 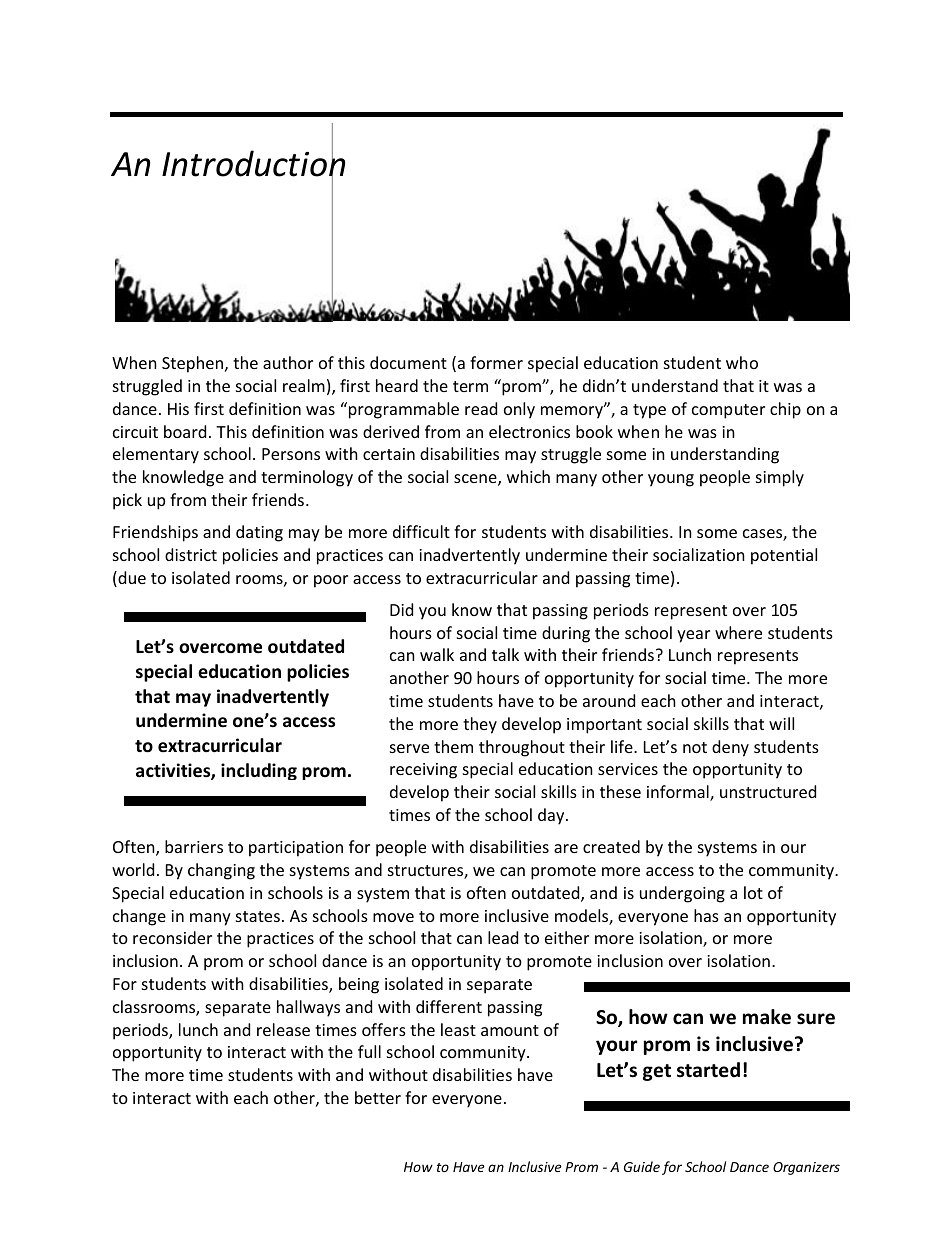 I want to click on unstructured, so click(x=768, y=791).
